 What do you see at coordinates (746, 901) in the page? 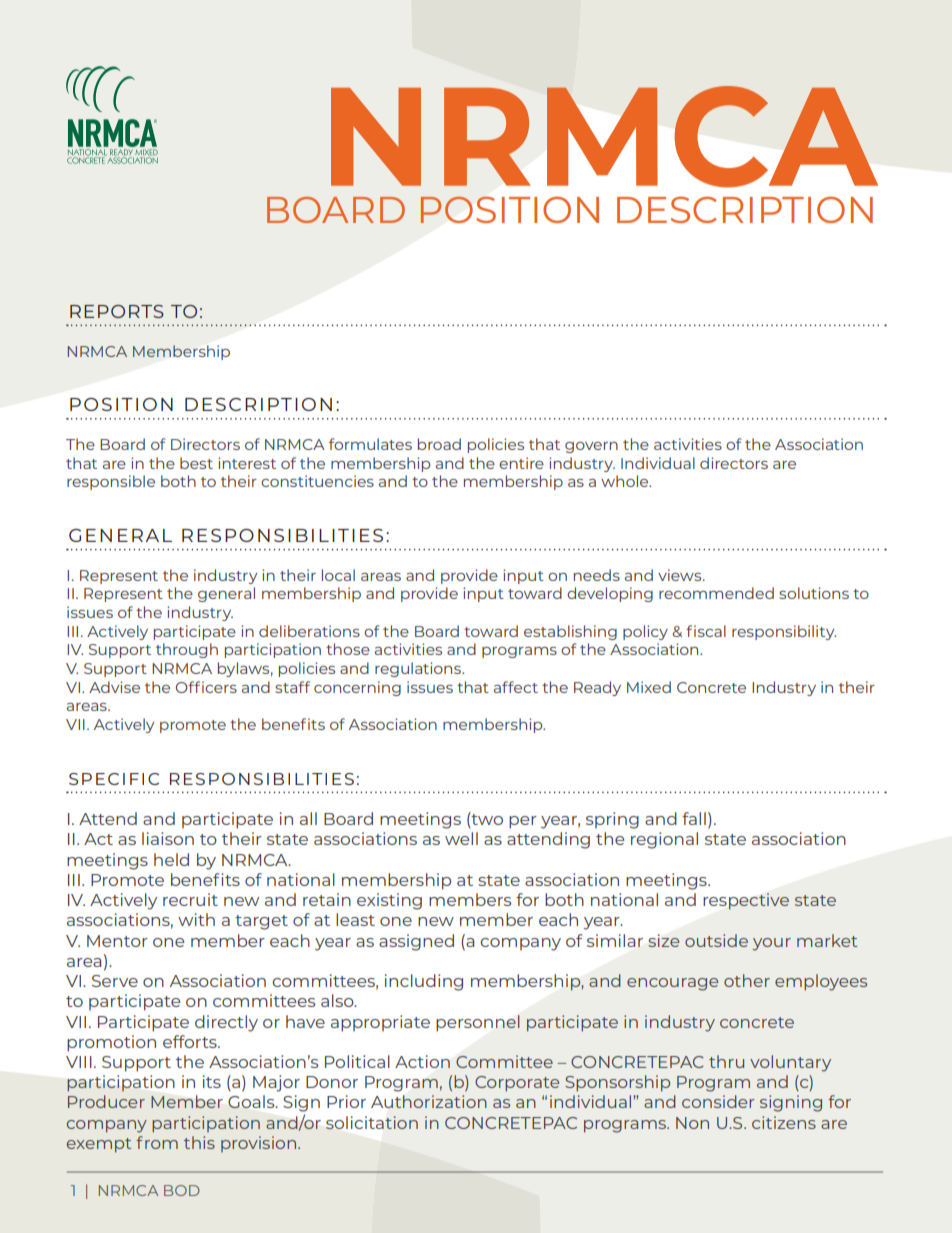
I see `respective` at bounding box center [746, 901].
